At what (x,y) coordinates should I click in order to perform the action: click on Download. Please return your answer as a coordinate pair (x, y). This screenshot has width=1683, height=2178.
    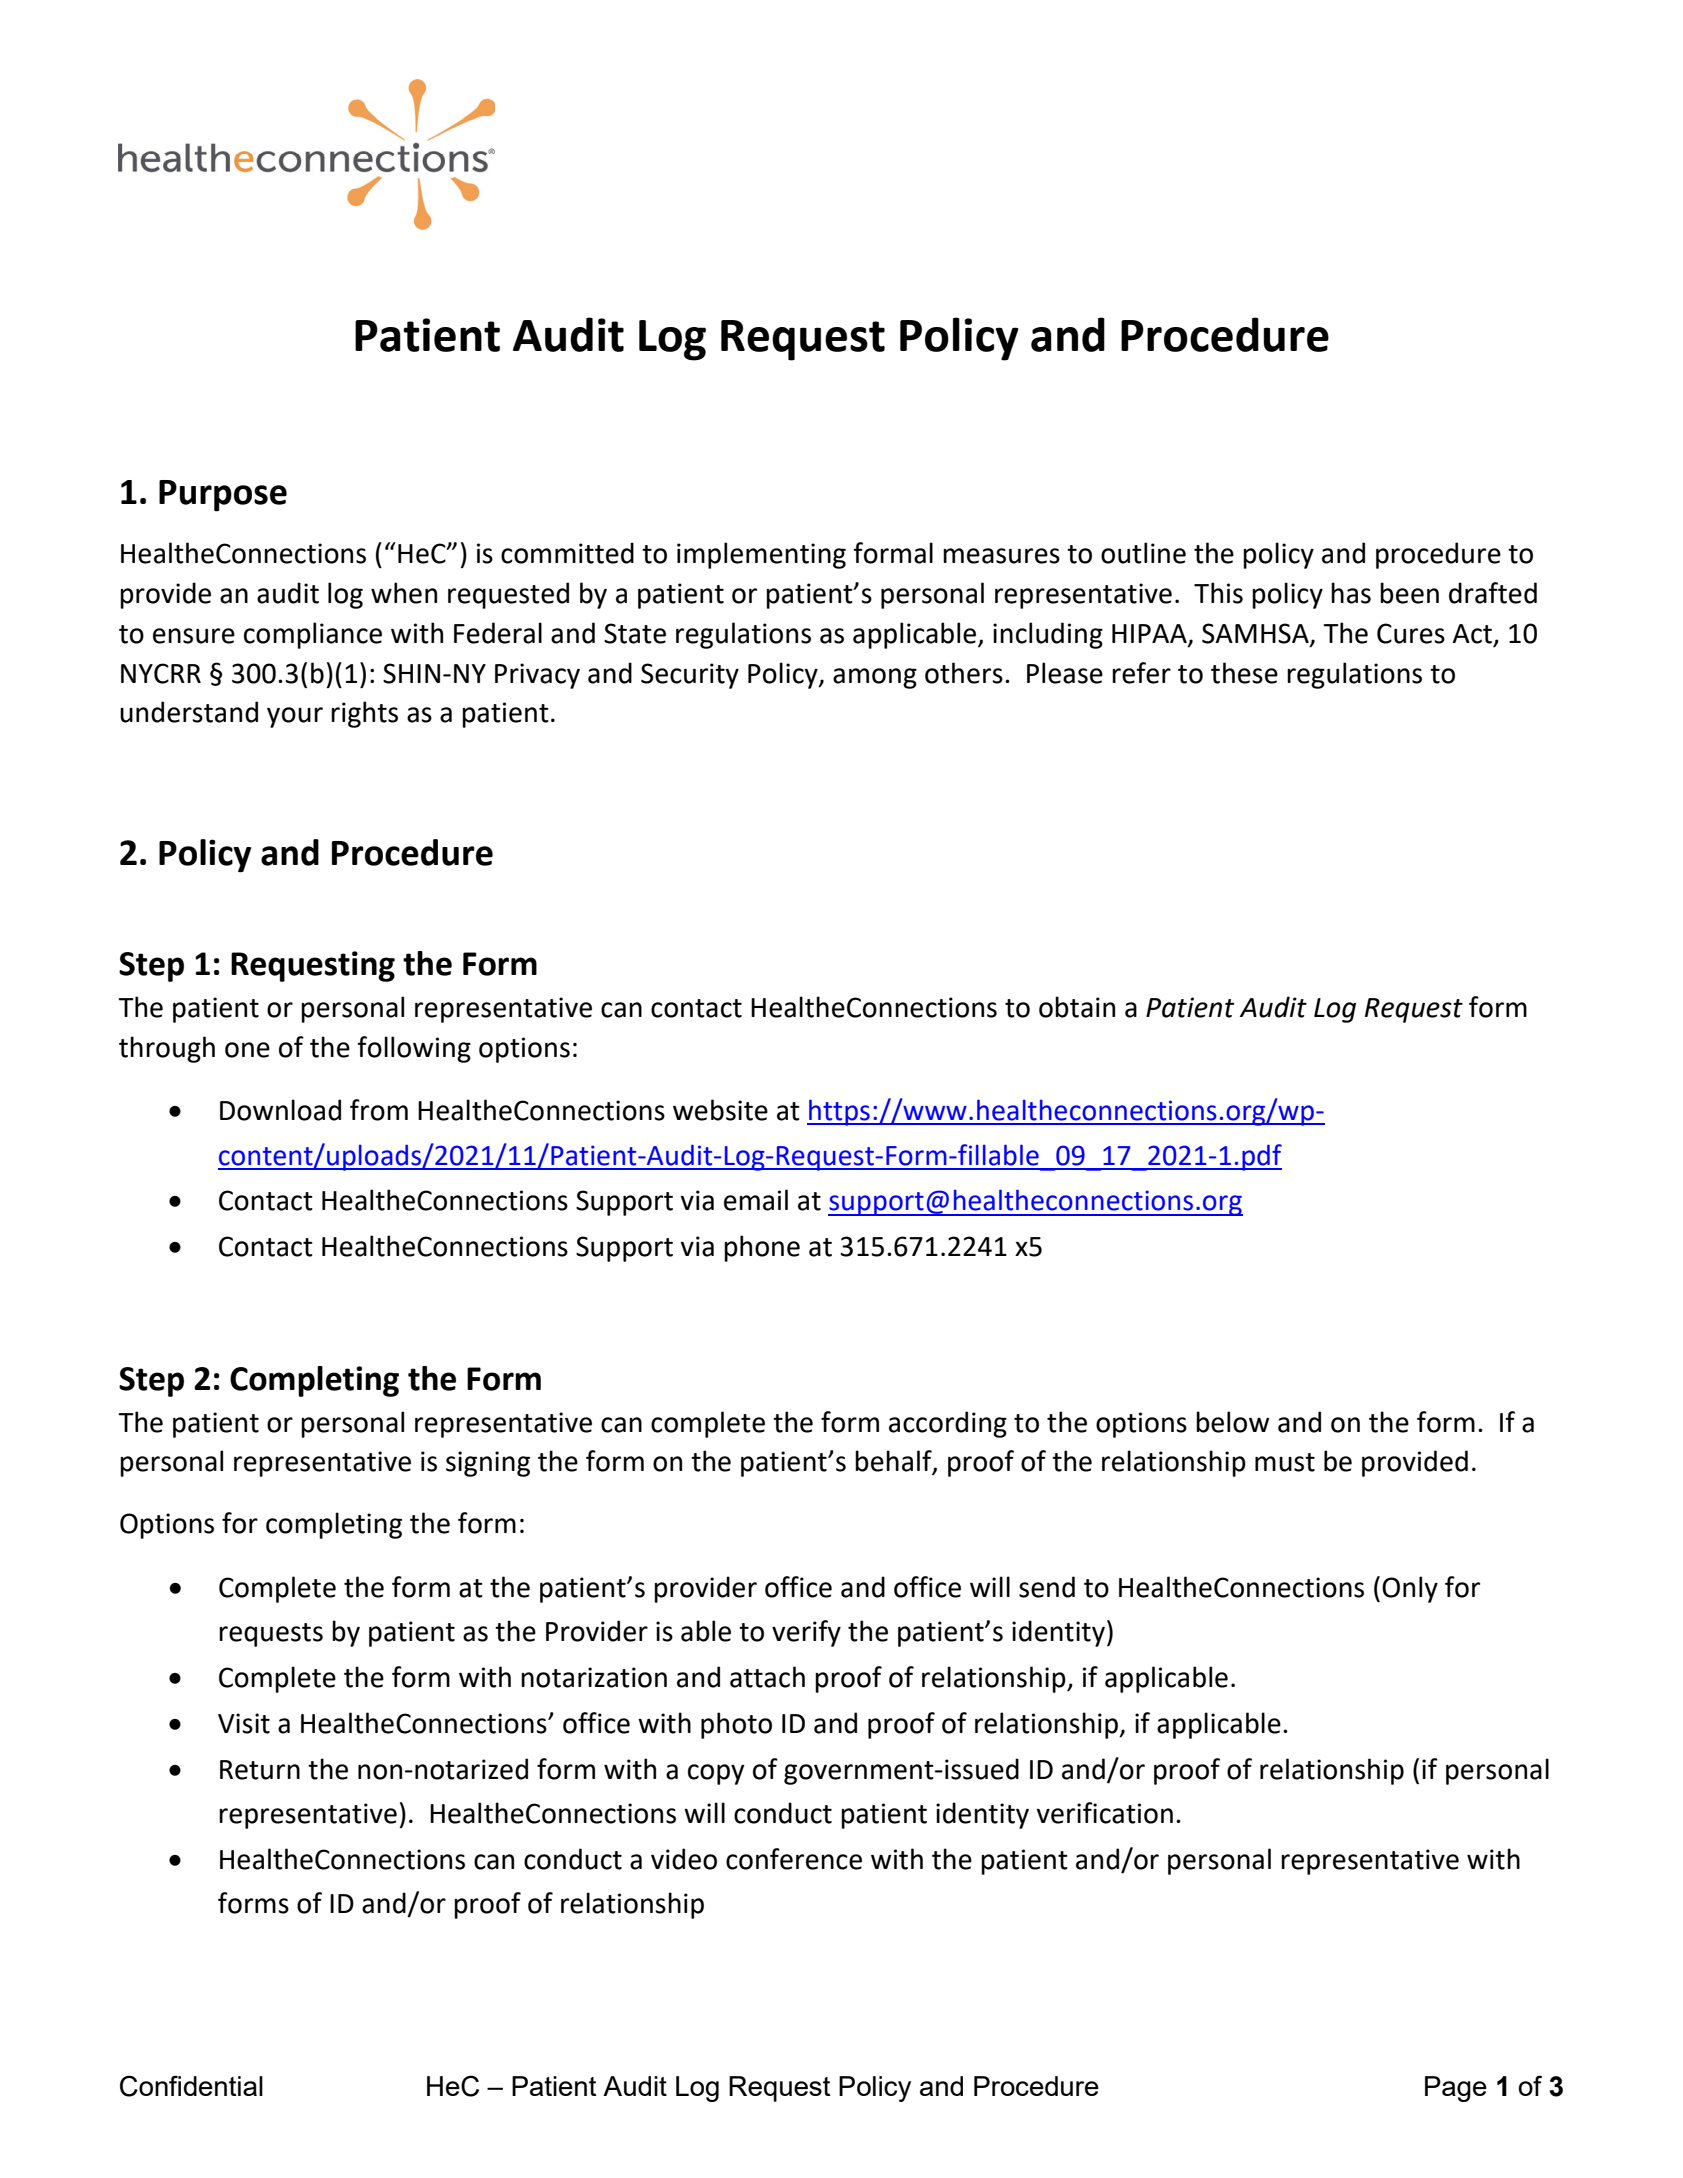
    Looking at the image, I should click on (280, 1110).
